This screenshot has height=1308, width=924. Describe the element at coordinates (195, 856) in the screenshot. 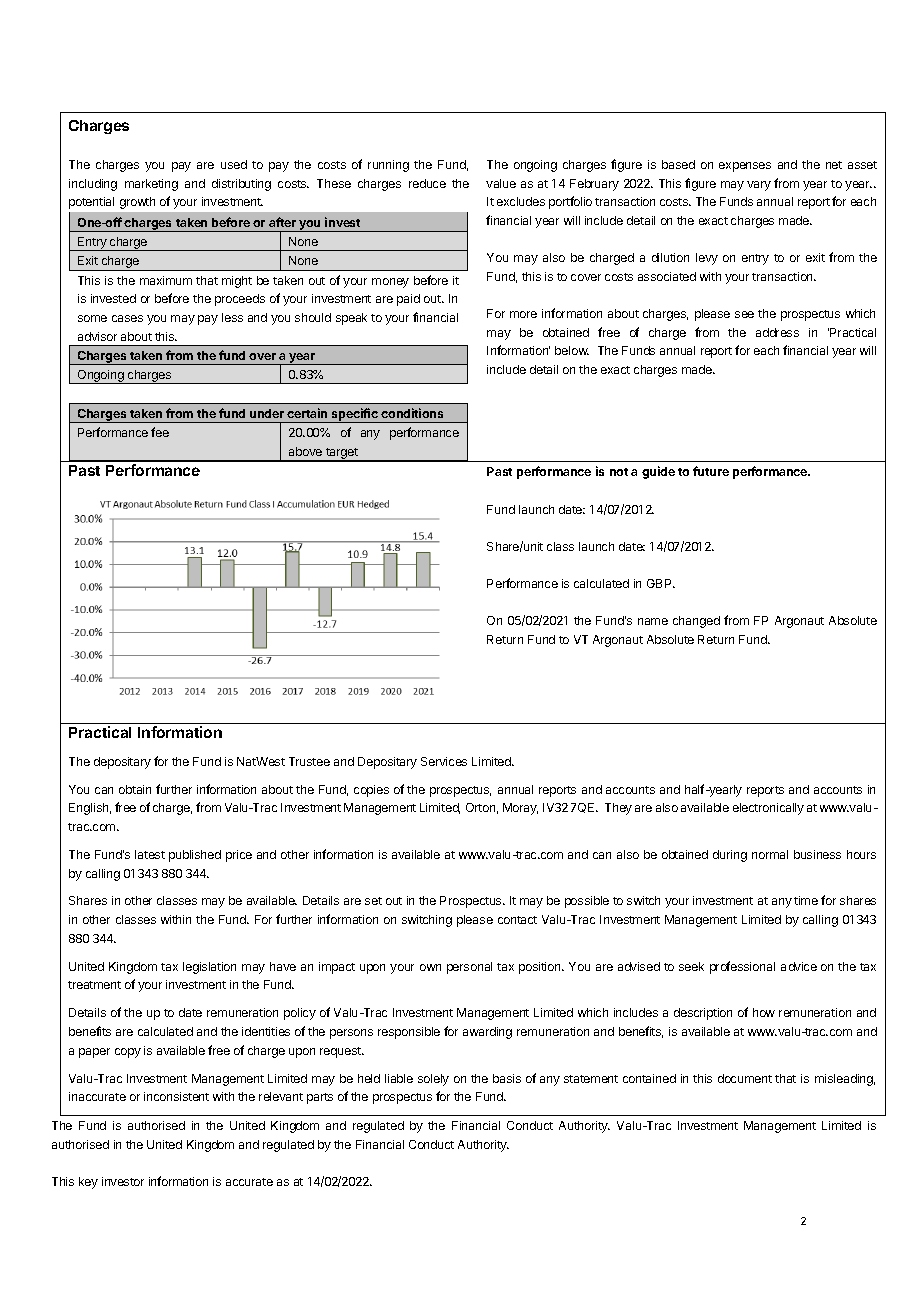

I see `published` at that location.
